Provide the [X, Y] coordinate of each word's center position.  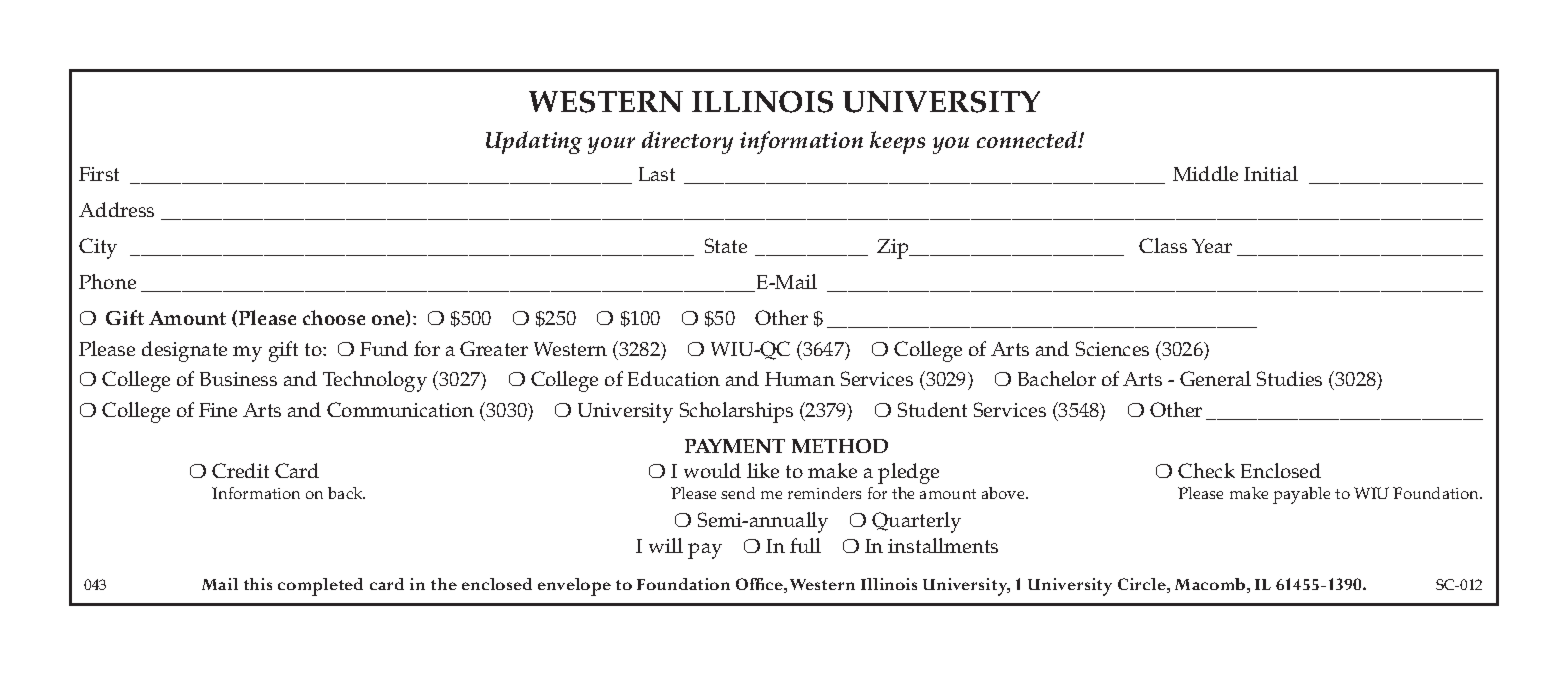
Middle [1205, 173]
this [258, 584]
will [666, 545]
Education [674, 378]
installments [943, 545]
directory [687, 142]
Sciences [1112, 348]
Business [238, 379]
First [99, 174]
